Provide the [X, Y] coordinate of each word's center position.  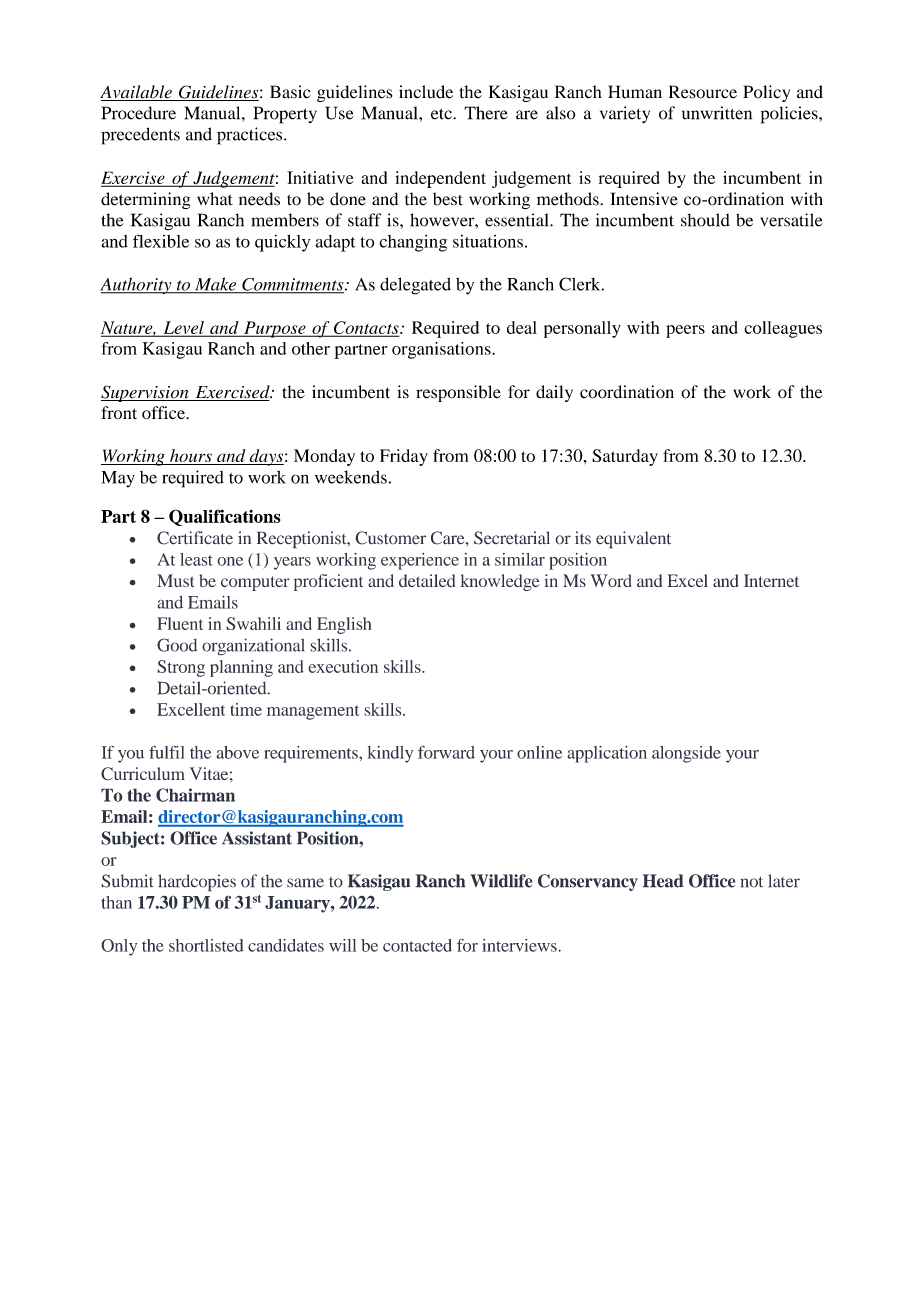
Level [183, 329]
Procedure [139, 113]
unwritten [717, 113]
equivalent [633, 540]
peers [685, 331]
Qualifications [225, 517]
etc [442, 114]
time [246, 709]
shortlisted [206, 945]
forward [446, 752]
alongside [686, 754]
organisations [442, 350]
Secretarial [512, 538]
